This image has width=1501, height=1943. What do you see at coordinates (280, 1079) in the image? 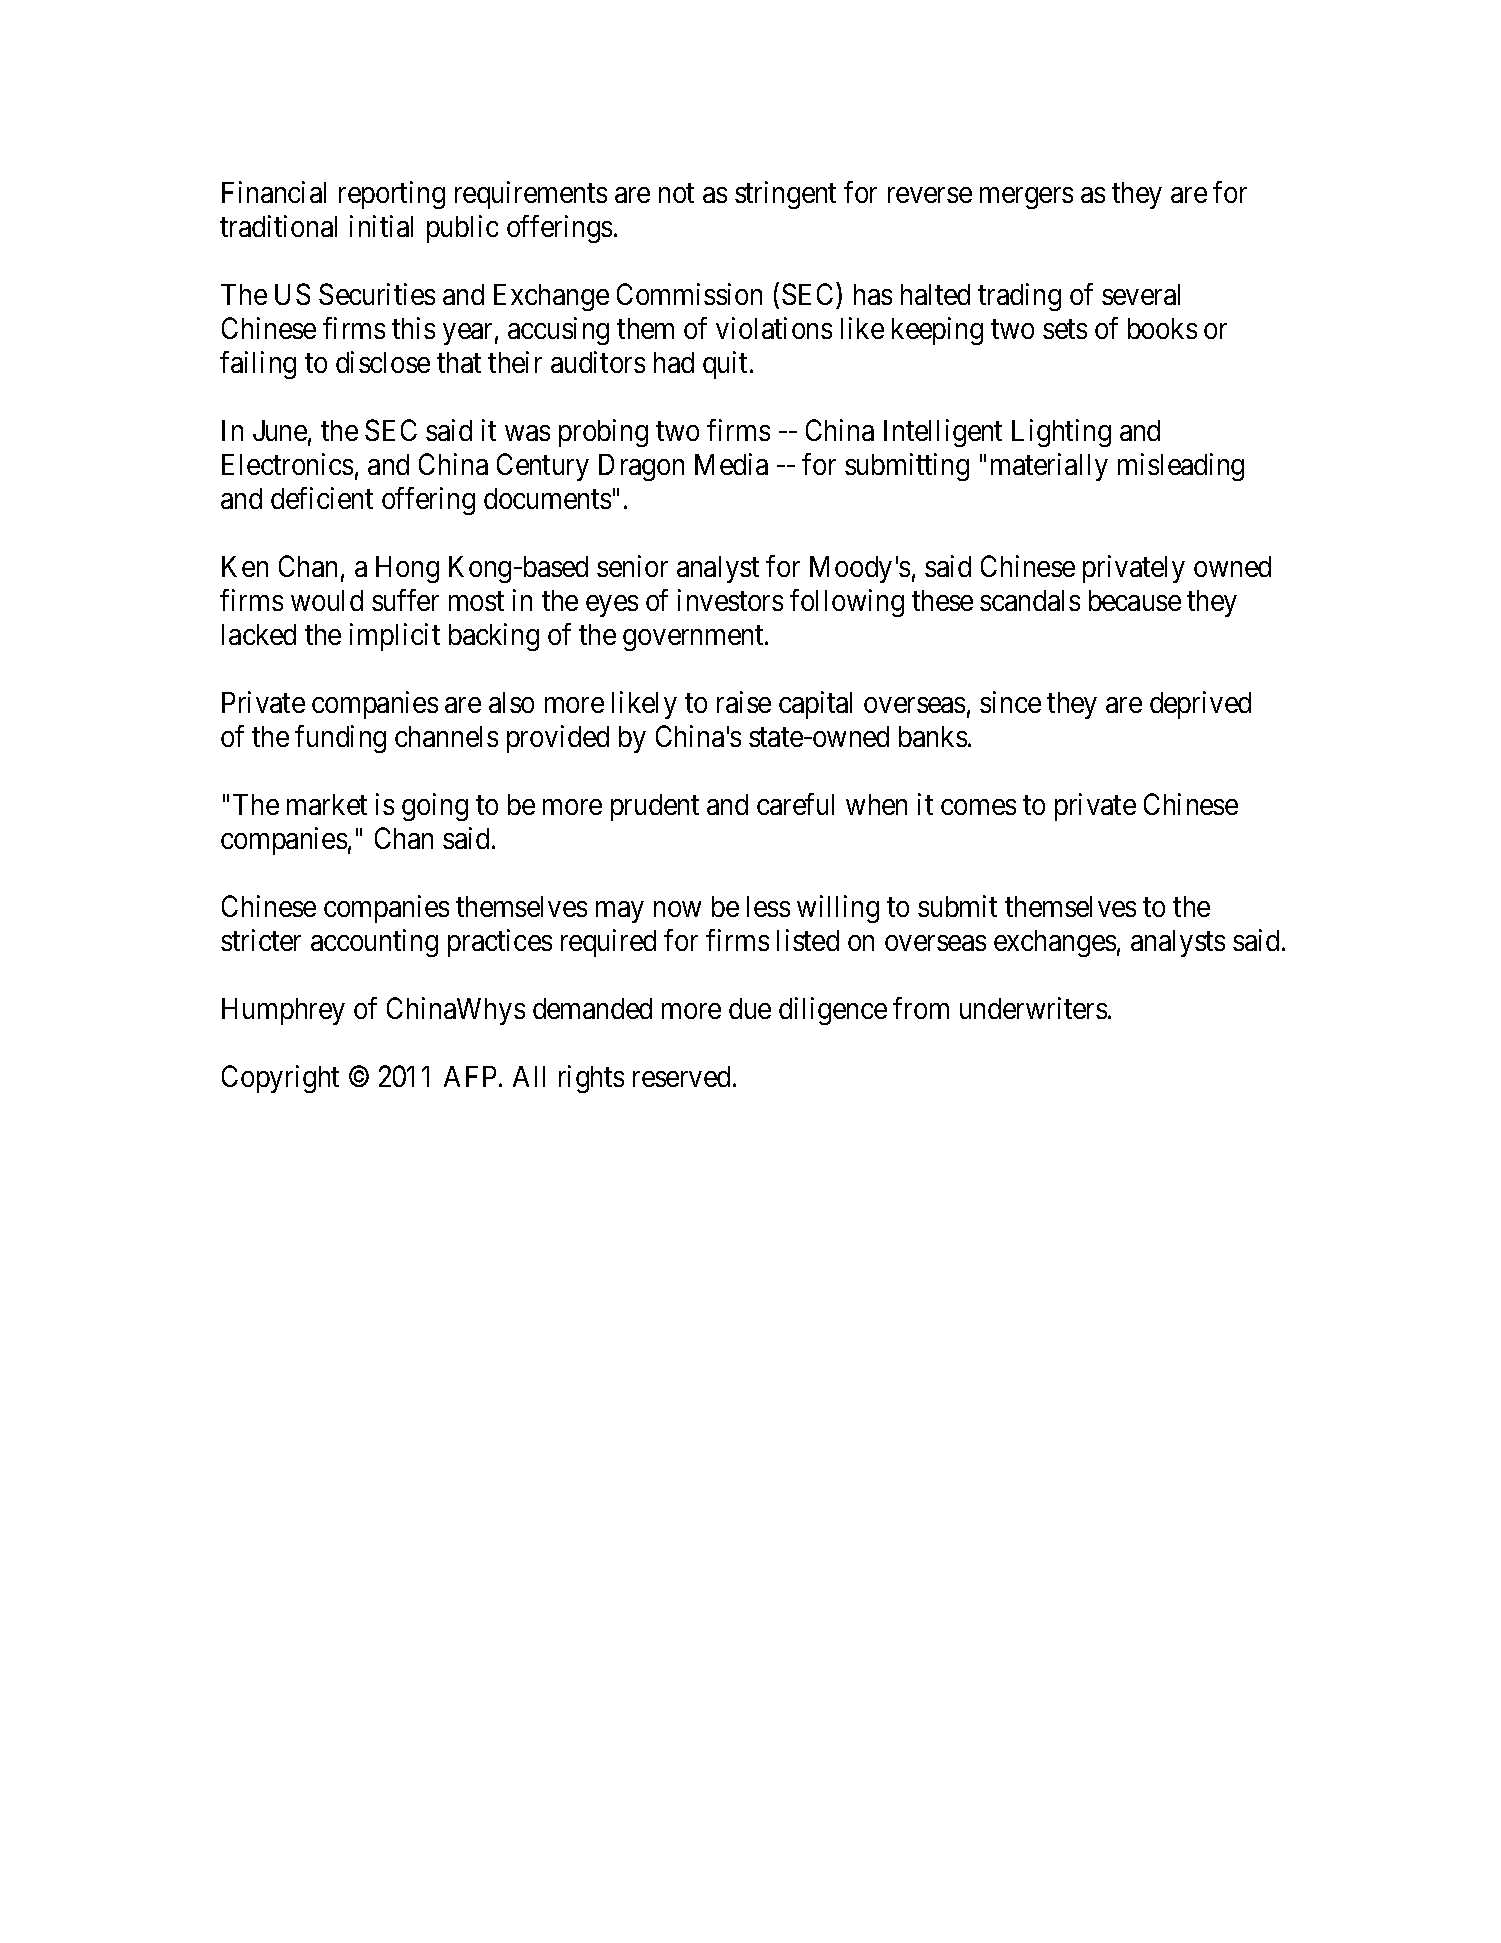
I see `Copyright` at bounding box center [280, 1079].
